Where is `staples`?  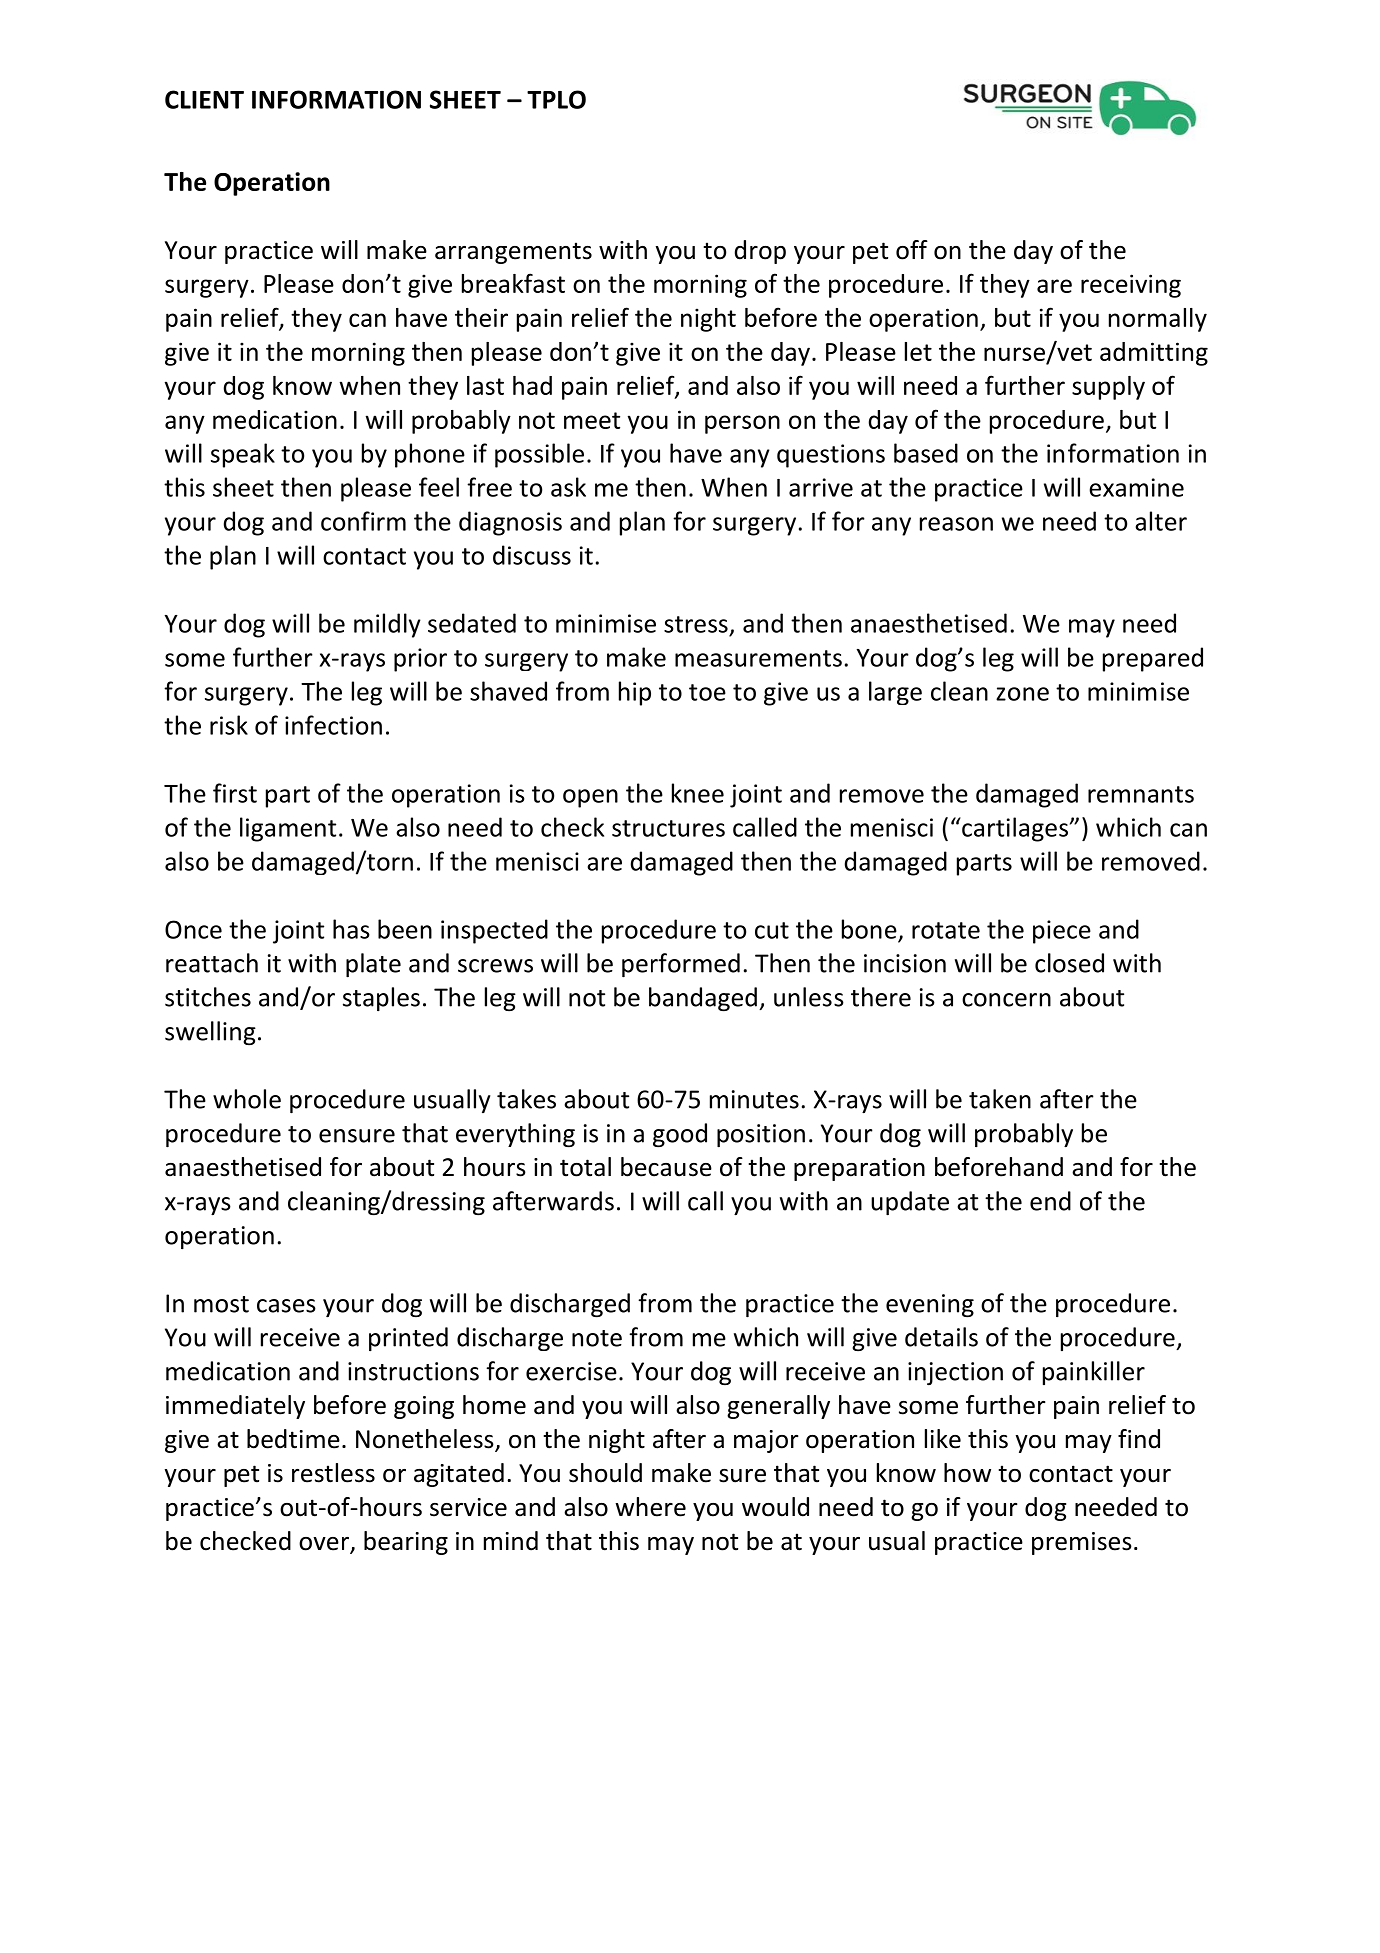
staples is located at coordinates (381, 999).
